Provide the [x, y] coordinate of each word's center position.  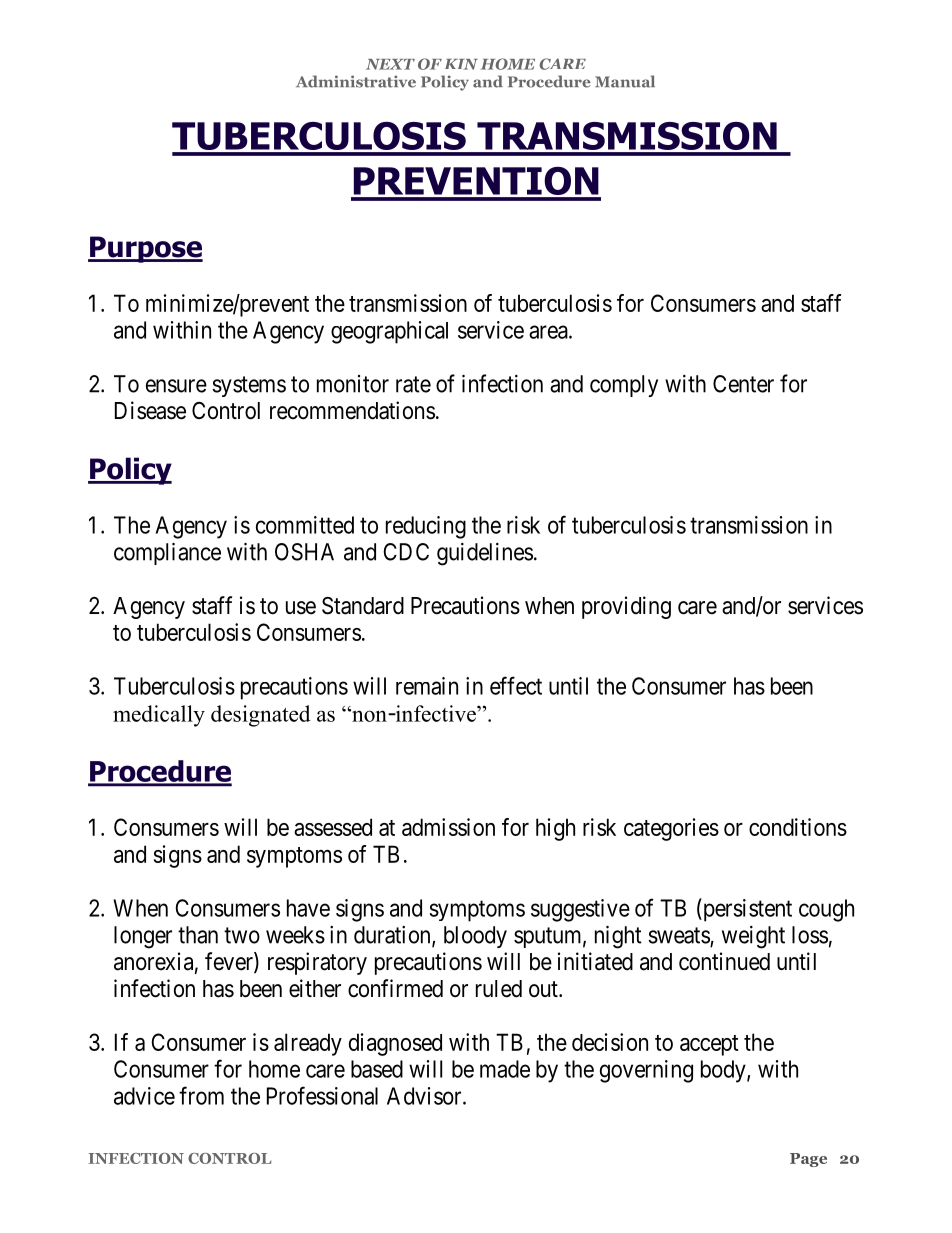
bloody [475, 937]
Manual [625, 81]
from [201, 1095]
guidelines [485, 554]
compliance [167, 554]
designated [261, 716]
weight [753, 937]
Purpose [145, 249]
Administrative [356, 81]
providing [626, 607]
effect [516, 685]
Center [743, 384]
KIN [461, 64]
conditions [798, 827]
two [242, 935]
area [549, 332]
